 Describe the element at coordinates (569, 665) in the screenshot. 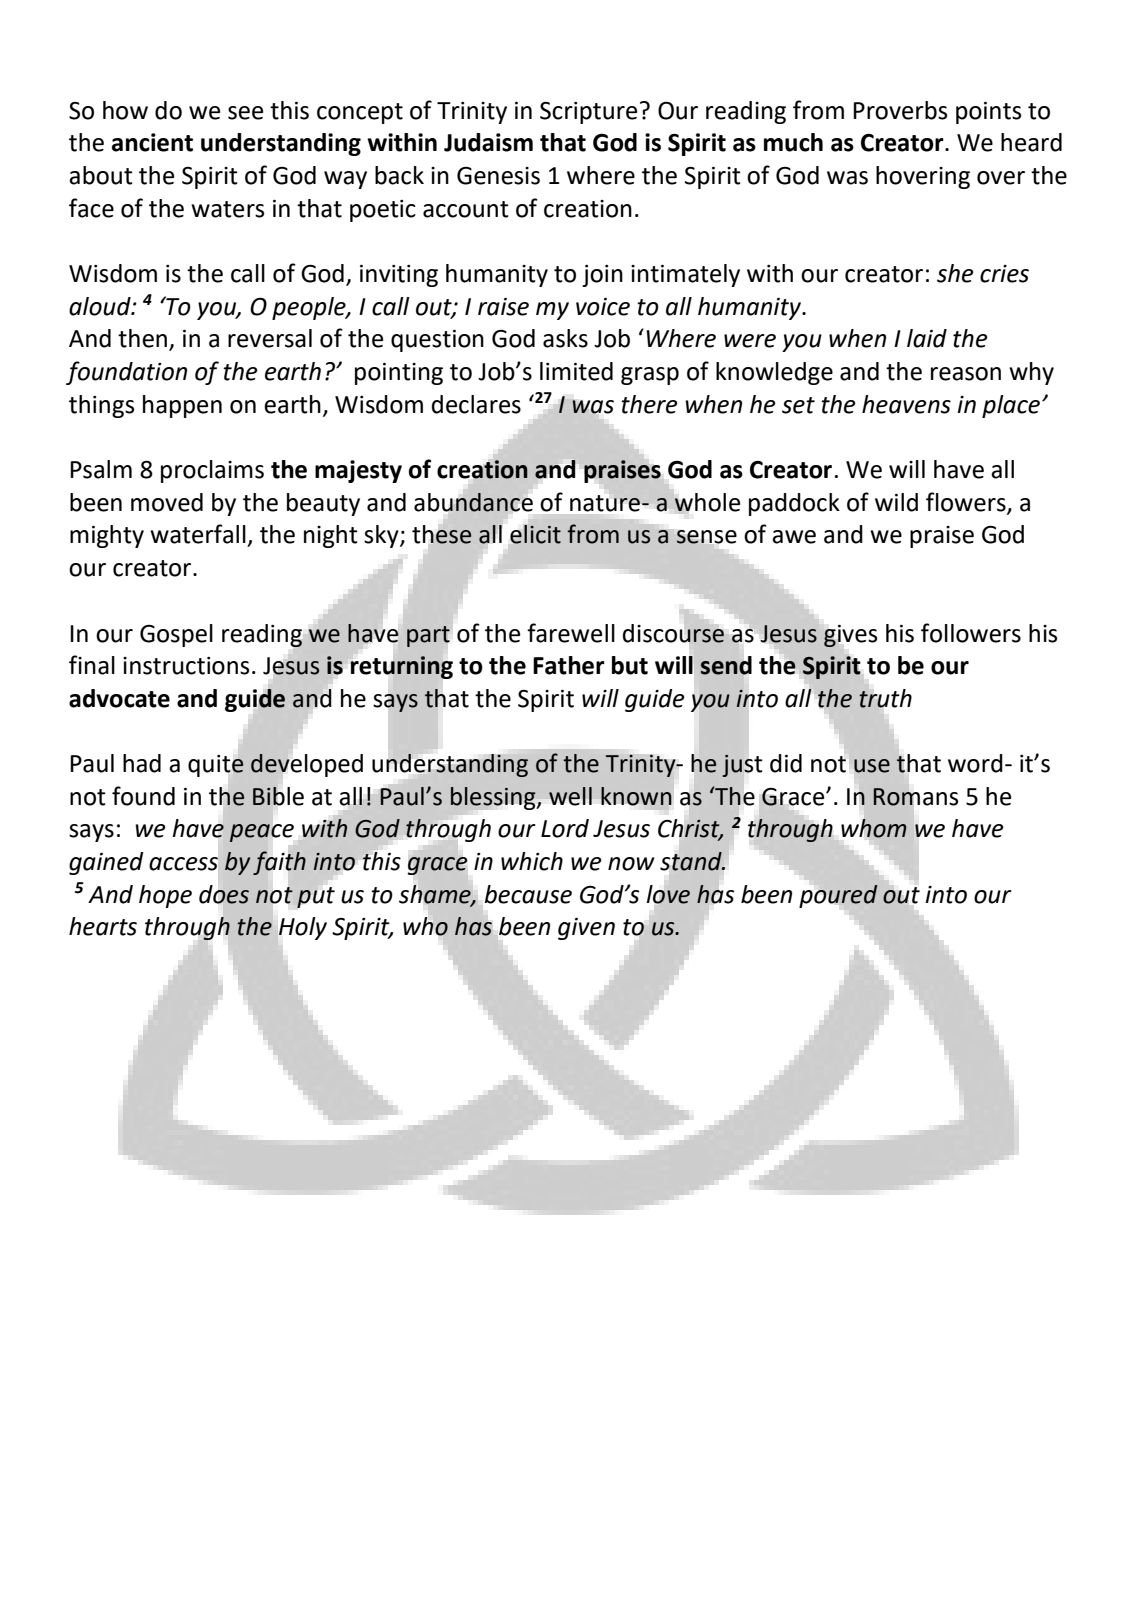

I see `Father` at that location.
